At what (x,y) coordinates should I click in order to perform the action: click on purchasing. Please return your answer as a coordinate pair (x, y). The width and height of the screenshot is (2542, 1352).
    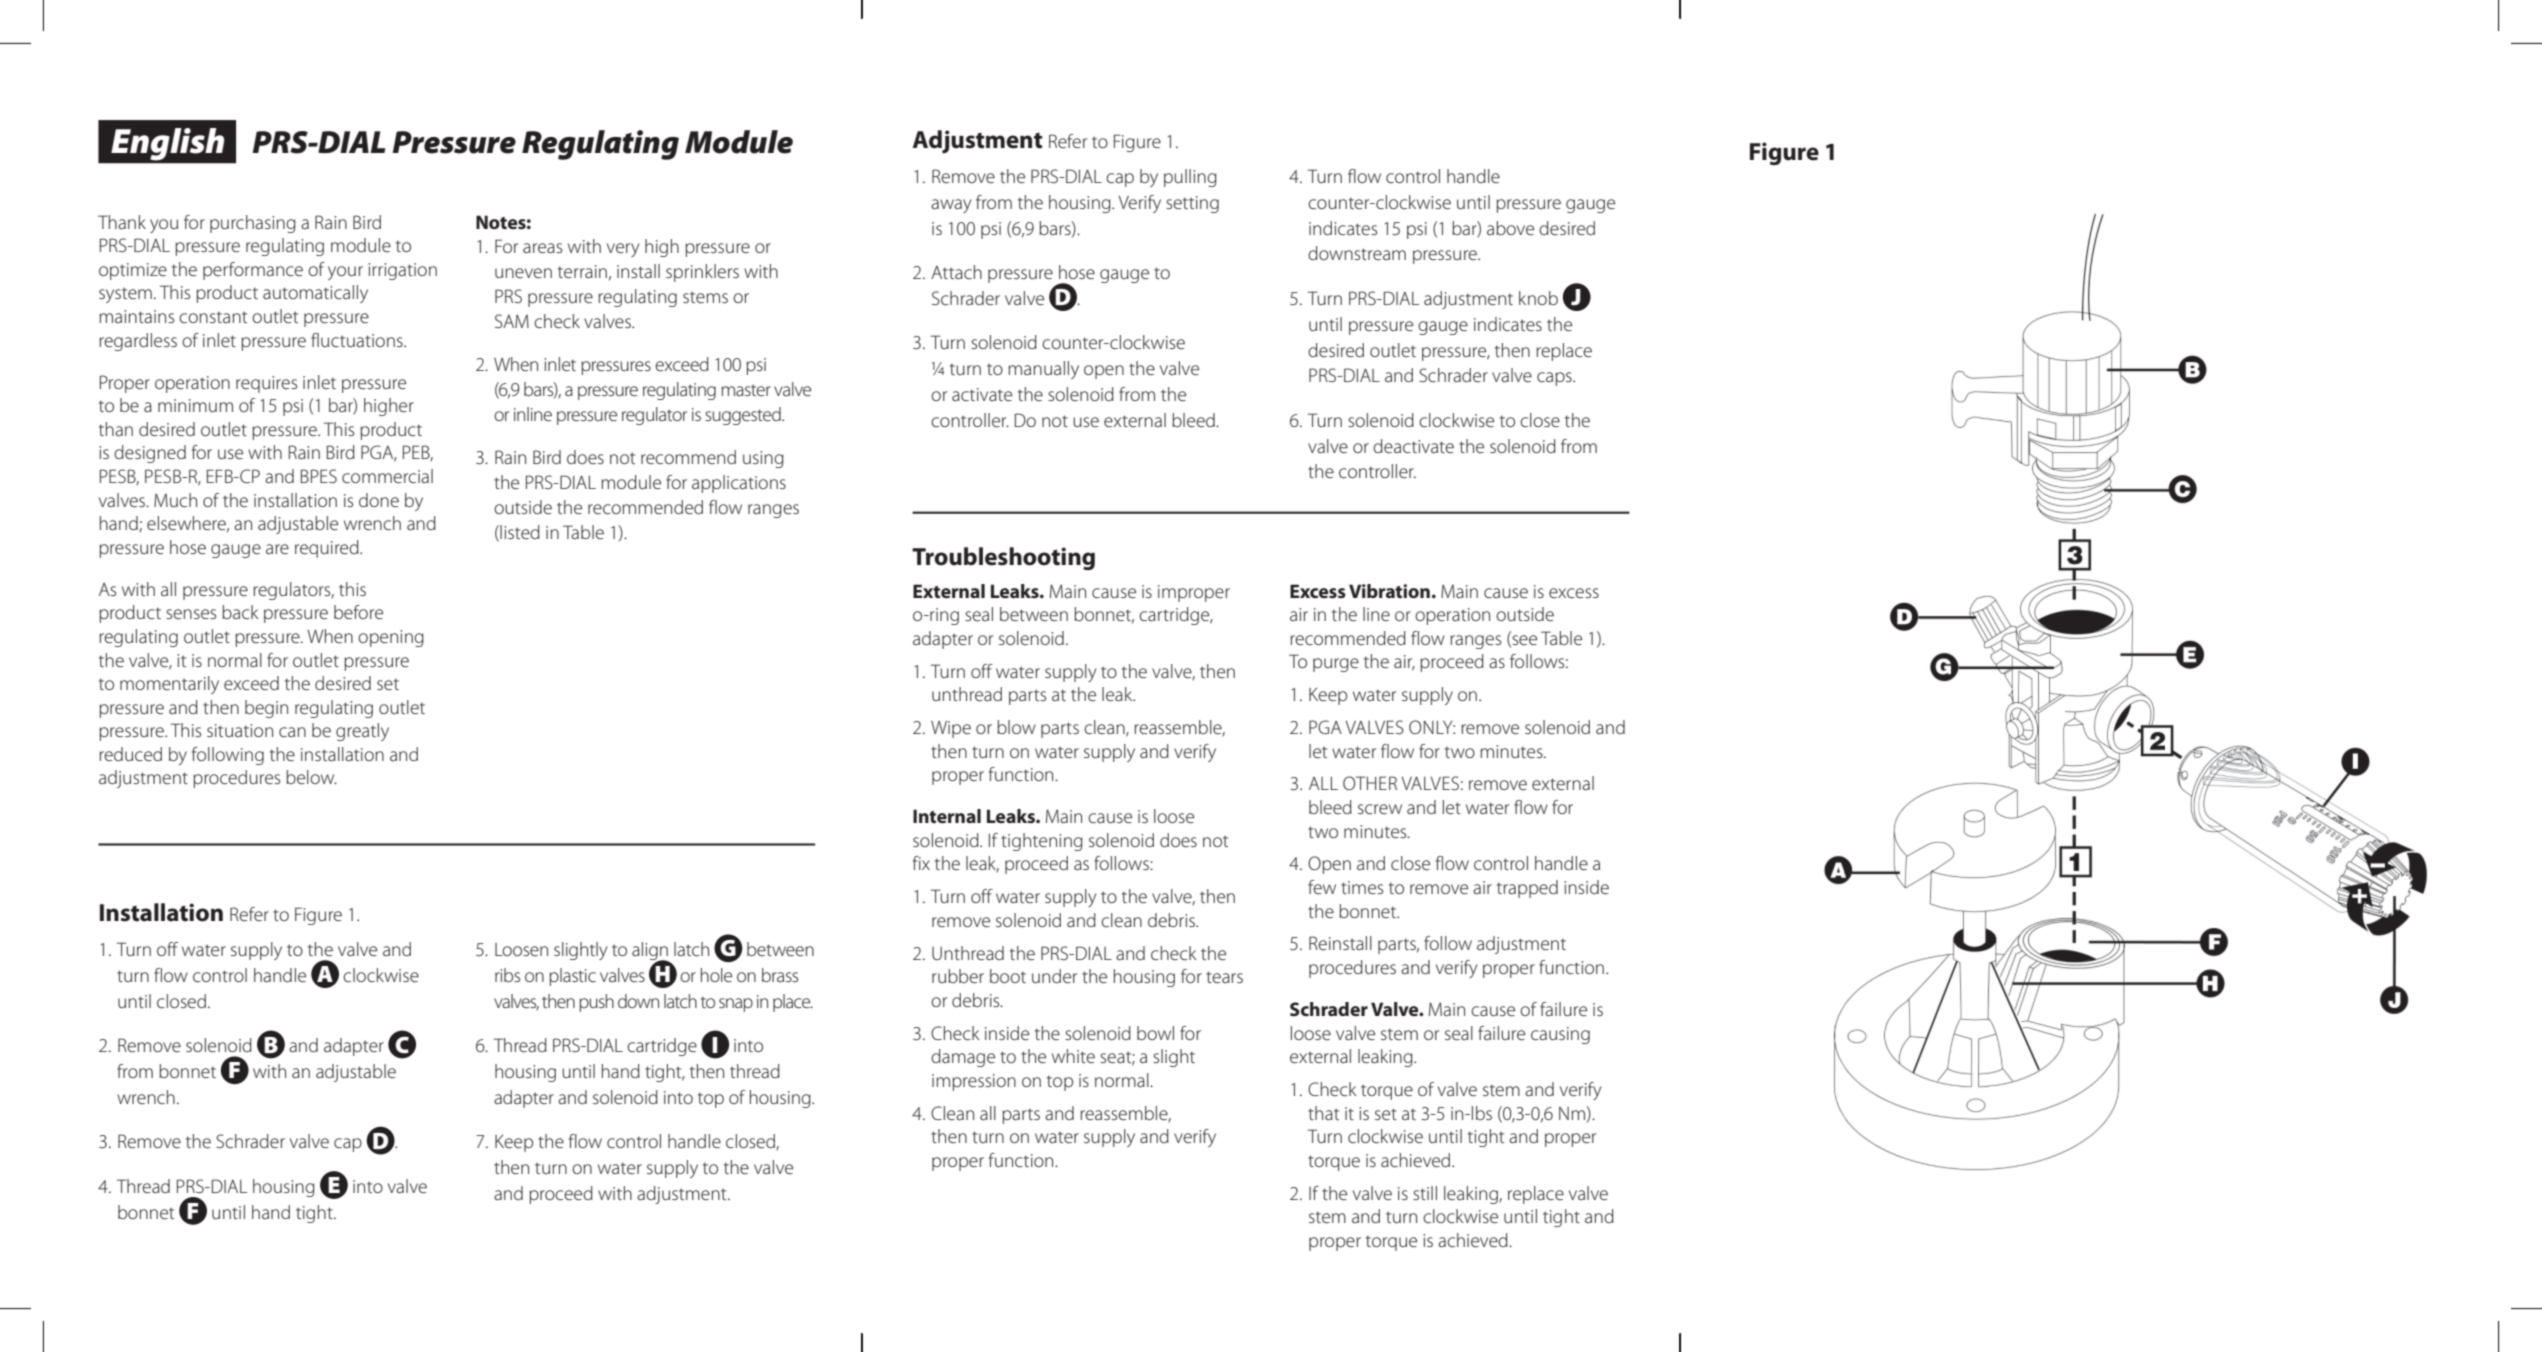
    Looking at the image, I should click on (253, 224).
